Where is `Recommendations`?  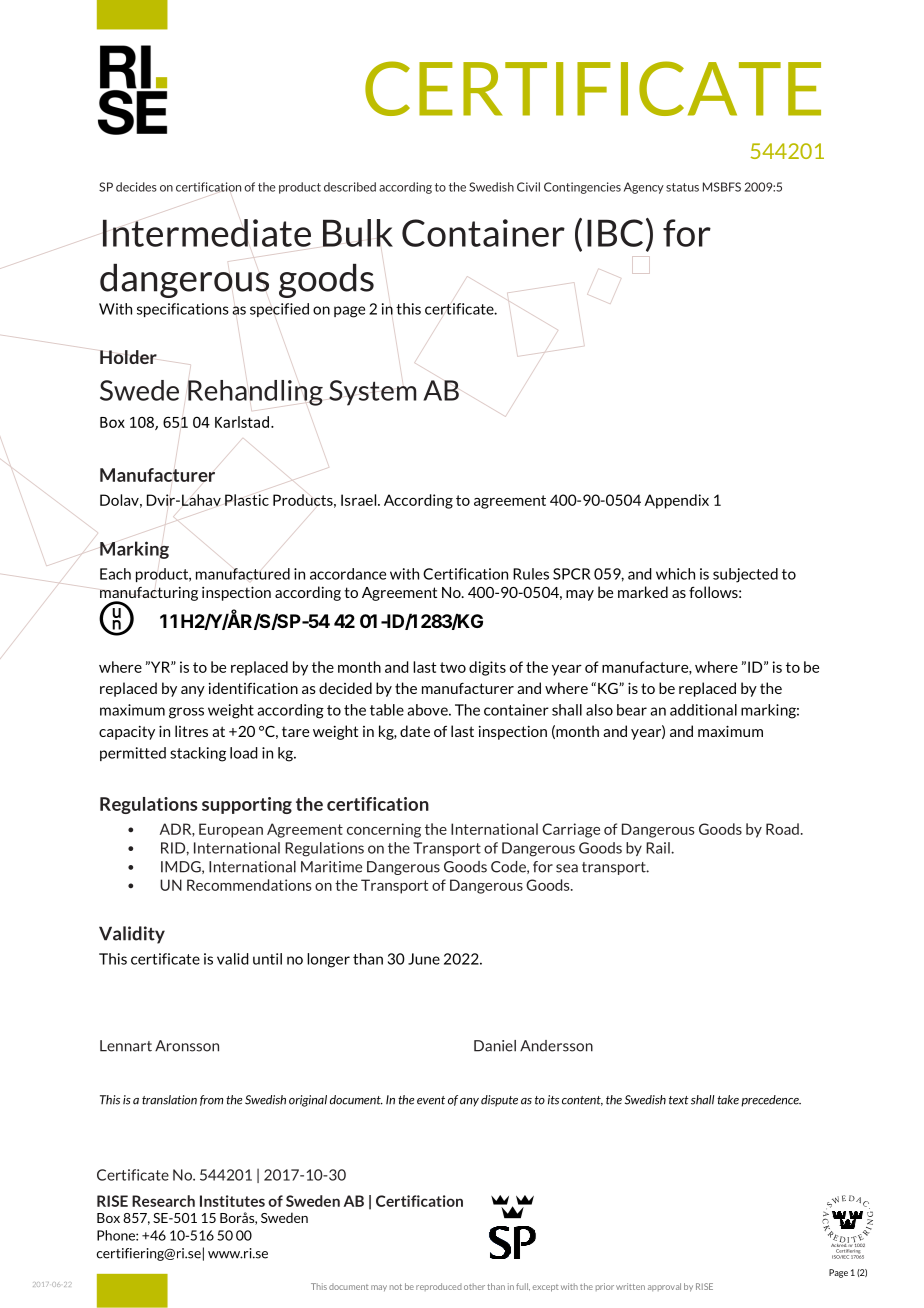
Recommendations is located at coordinates (249, 885).
